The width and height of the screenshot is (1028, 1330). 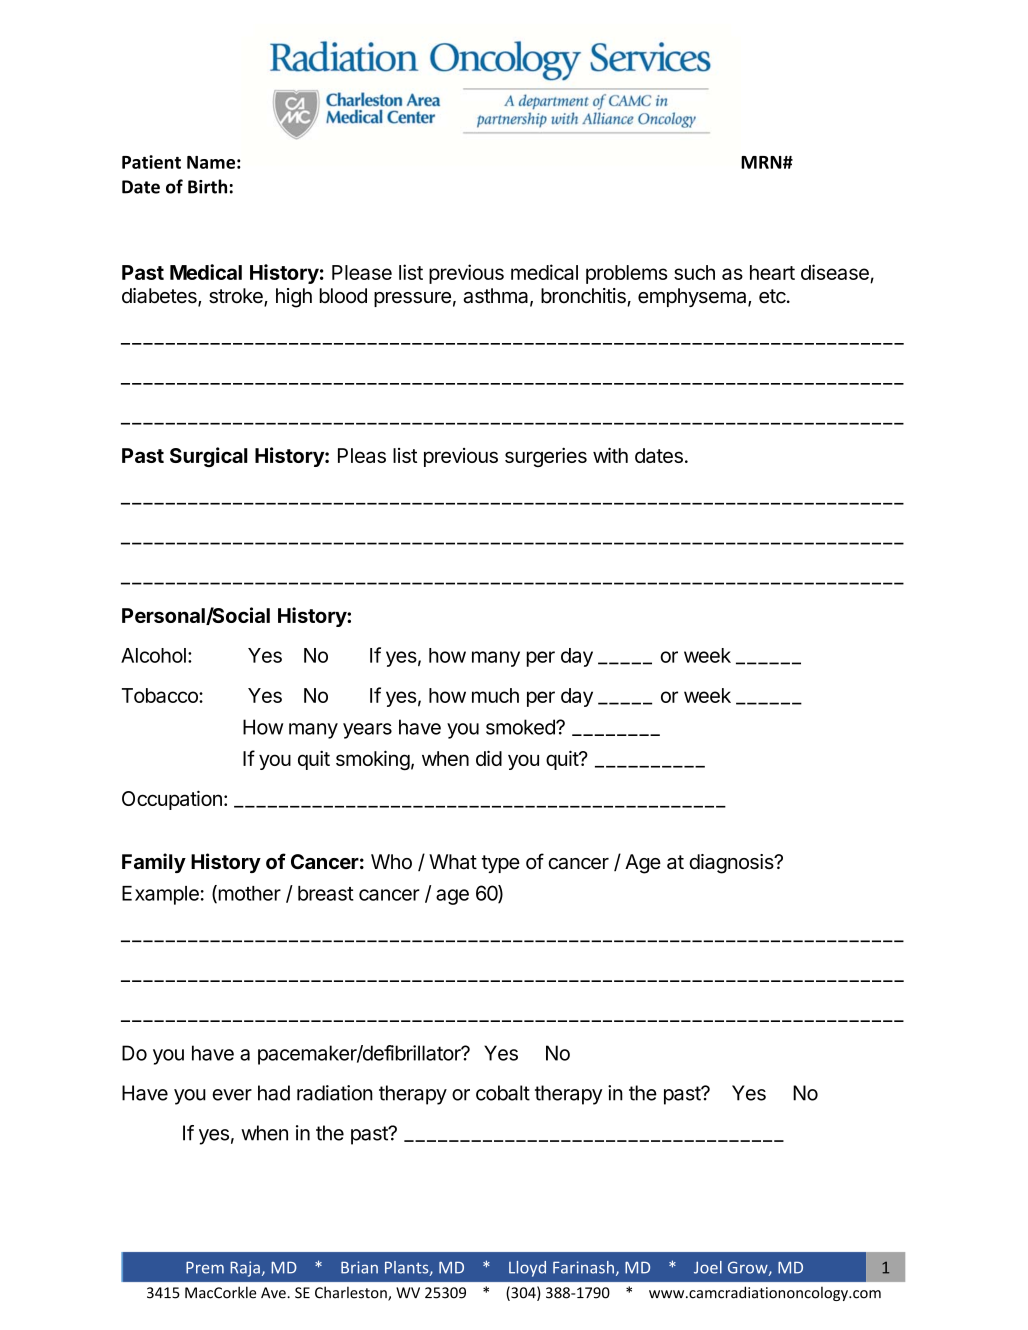 I want to click on type, so click(x=501, y=864).
